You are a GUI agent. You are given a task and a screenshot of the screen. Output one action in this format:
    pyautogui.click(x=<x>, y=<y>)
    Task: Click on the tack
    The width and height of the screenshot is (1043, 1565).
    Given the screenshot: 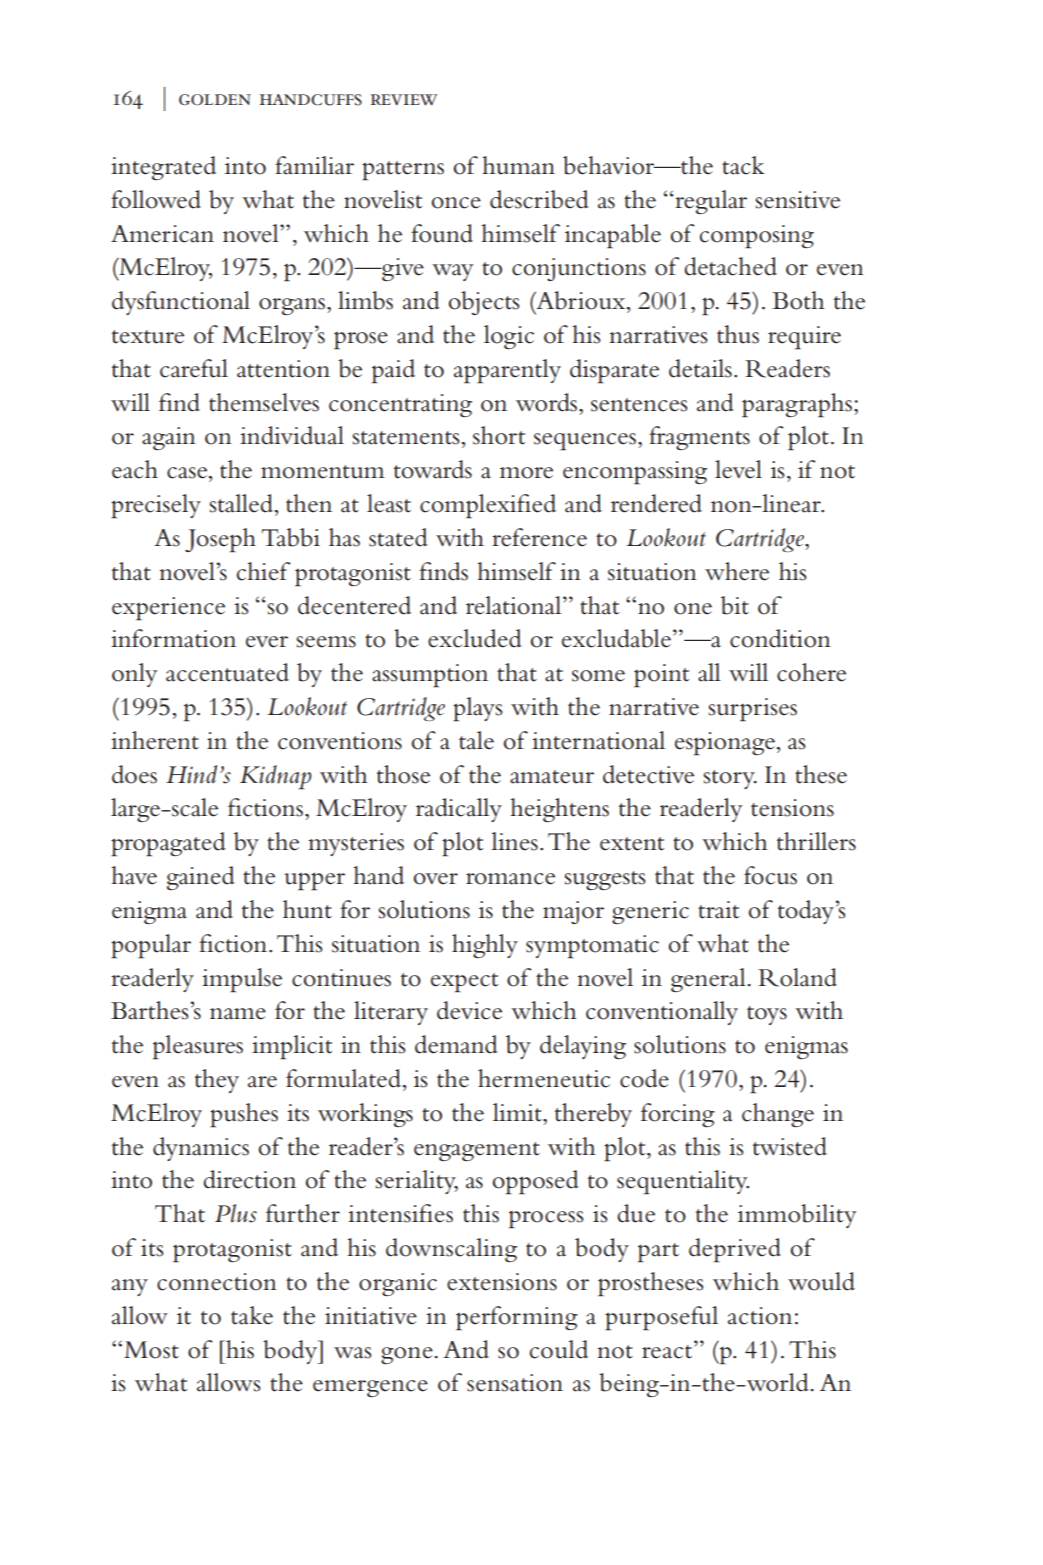 What is the action you would take?
    pyautogui.click(x=743, y=165)
